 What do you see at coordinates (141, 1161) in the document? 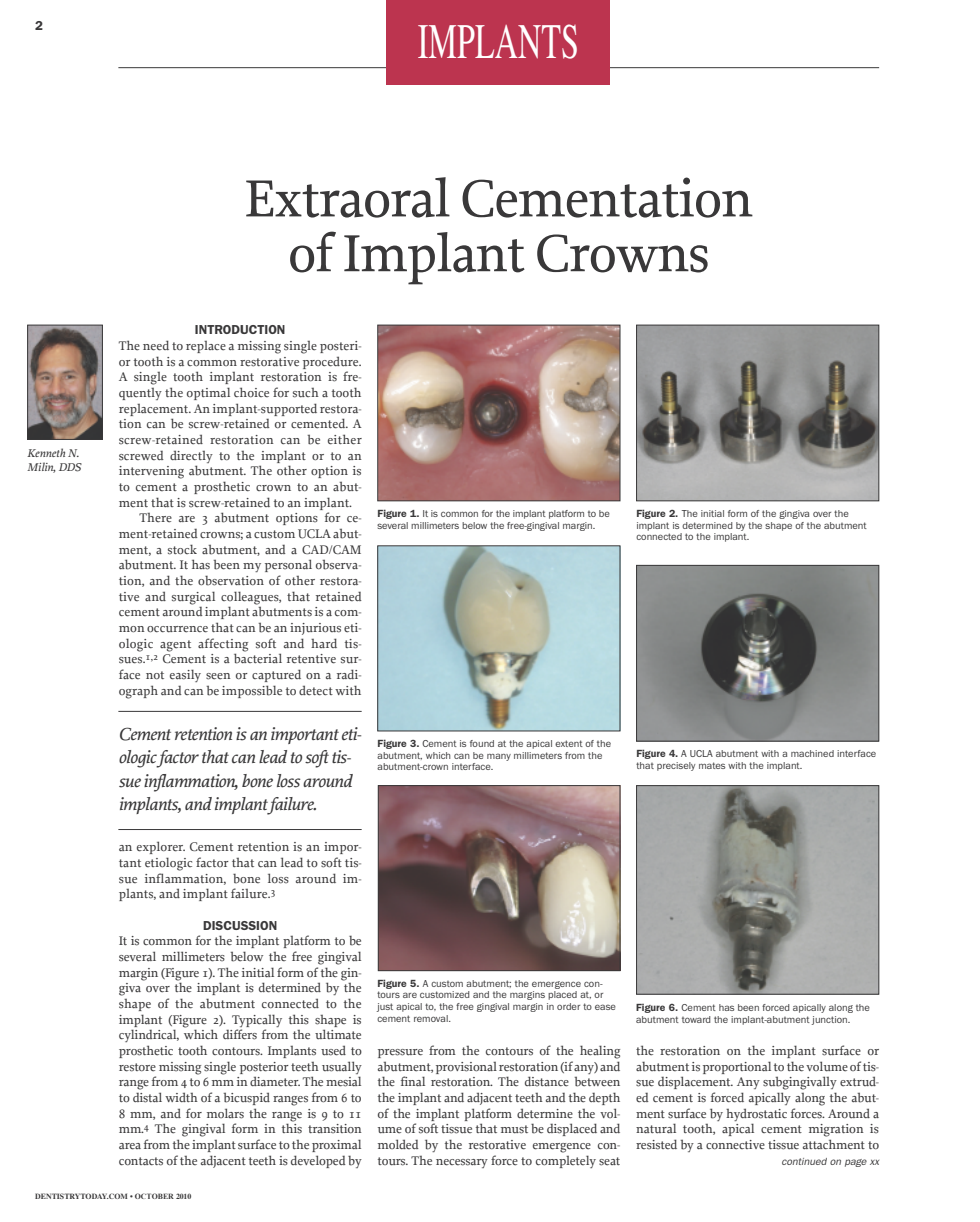
I see `contacts` at bounding box center [141, 1161].
